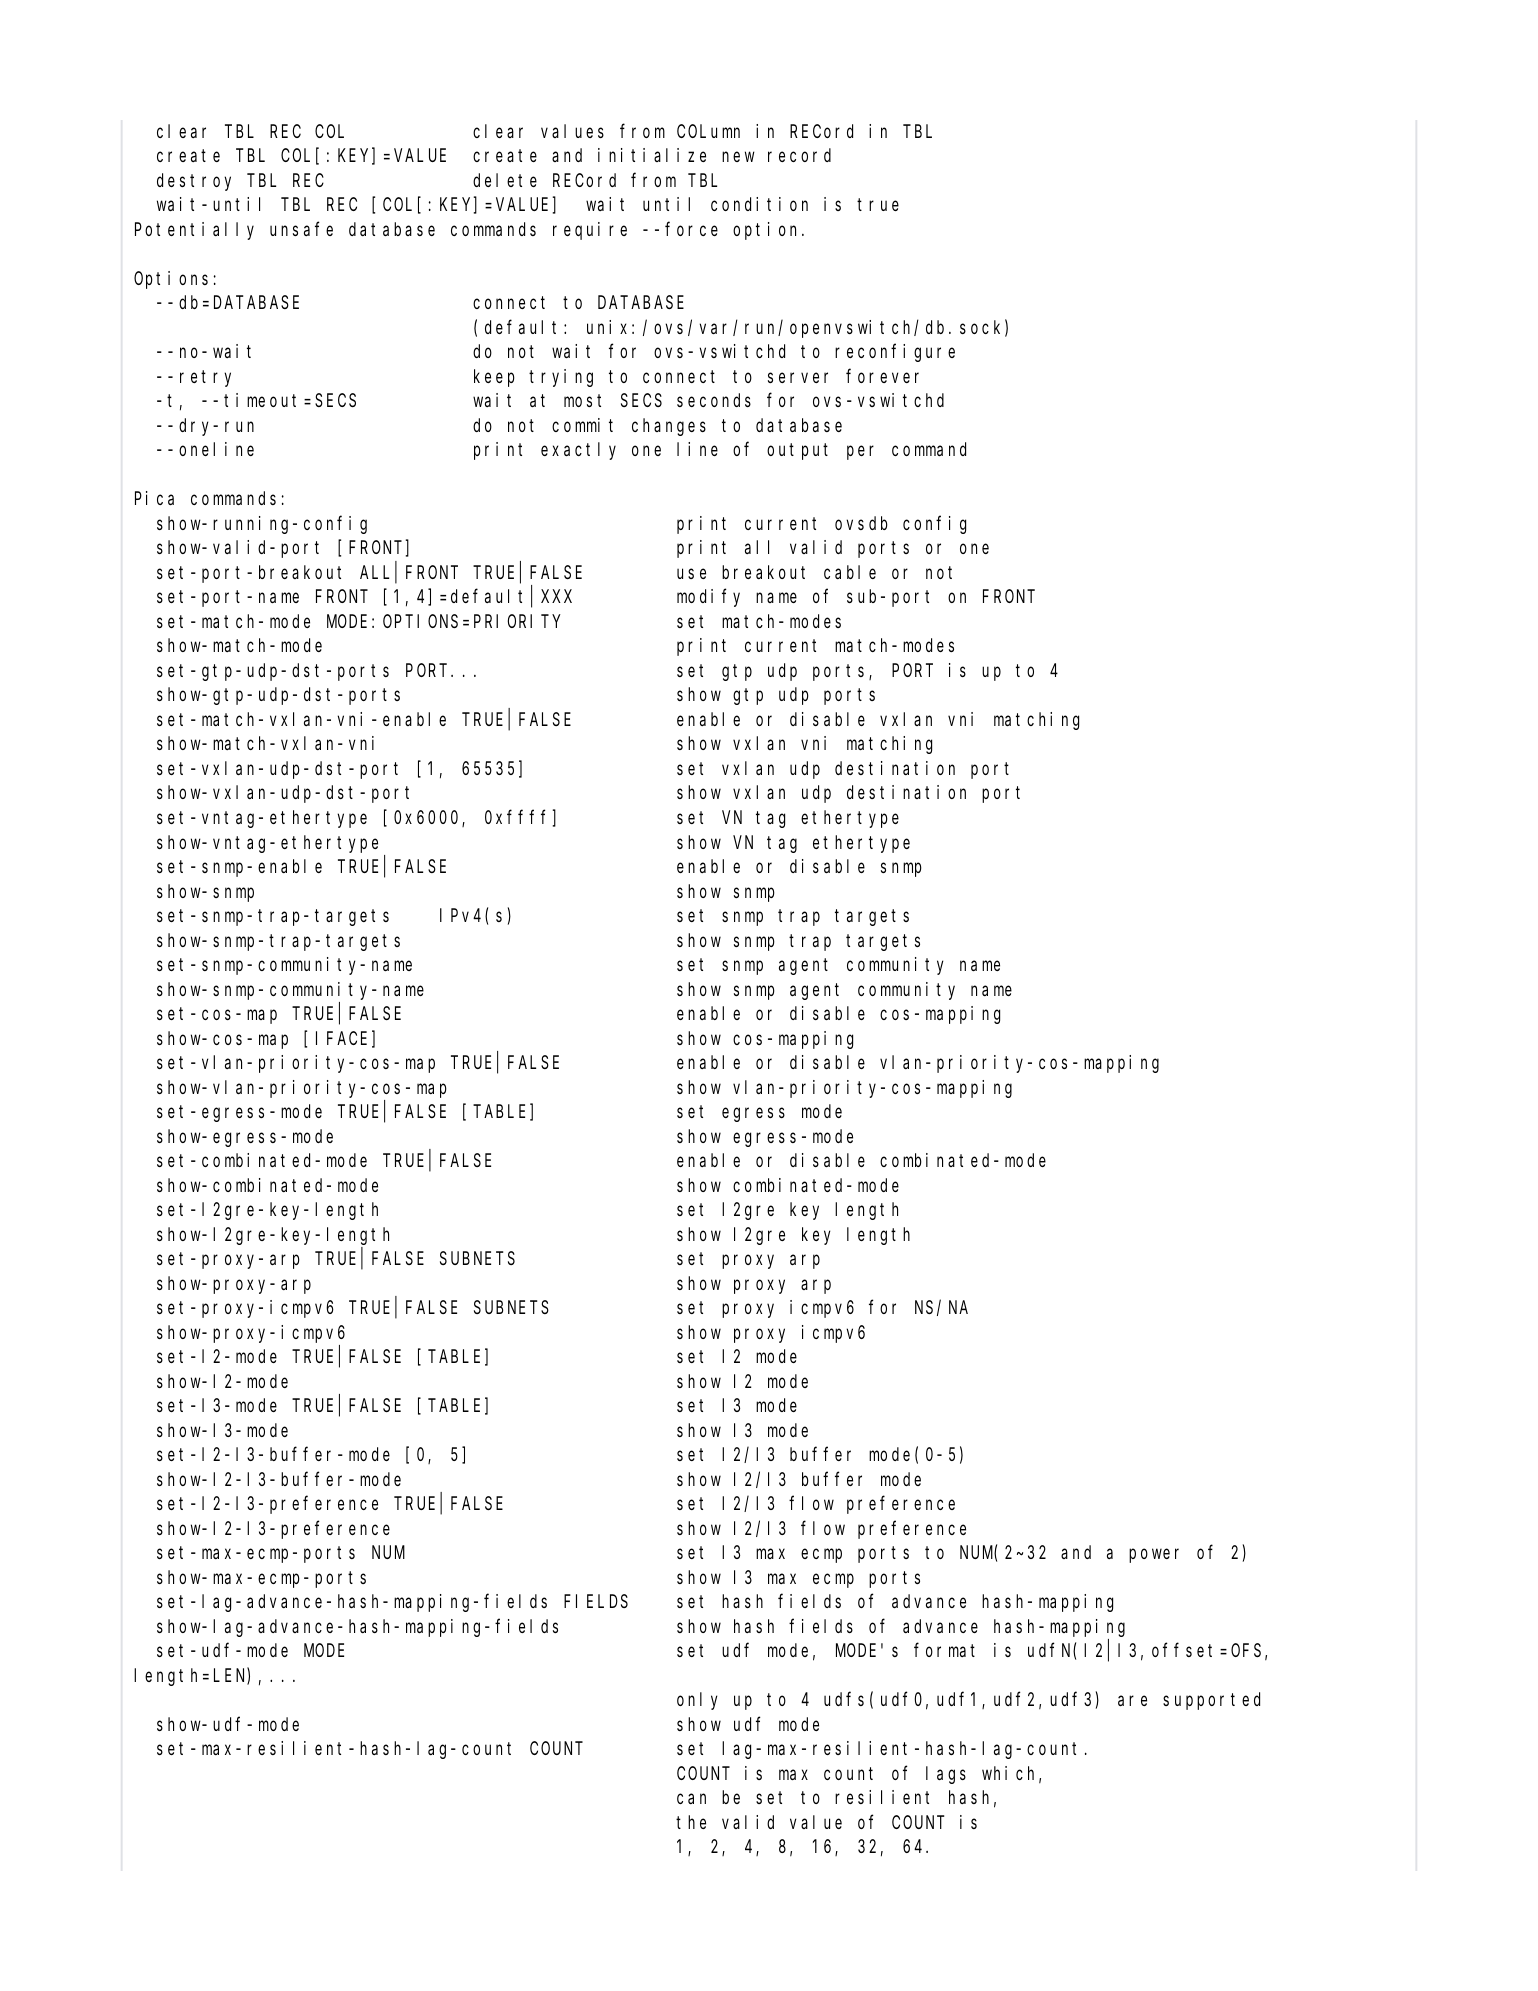  What do you see at coordinates (946, 1775) in the screenshot?
I see `lags` at bounding box center [946, 1775].
